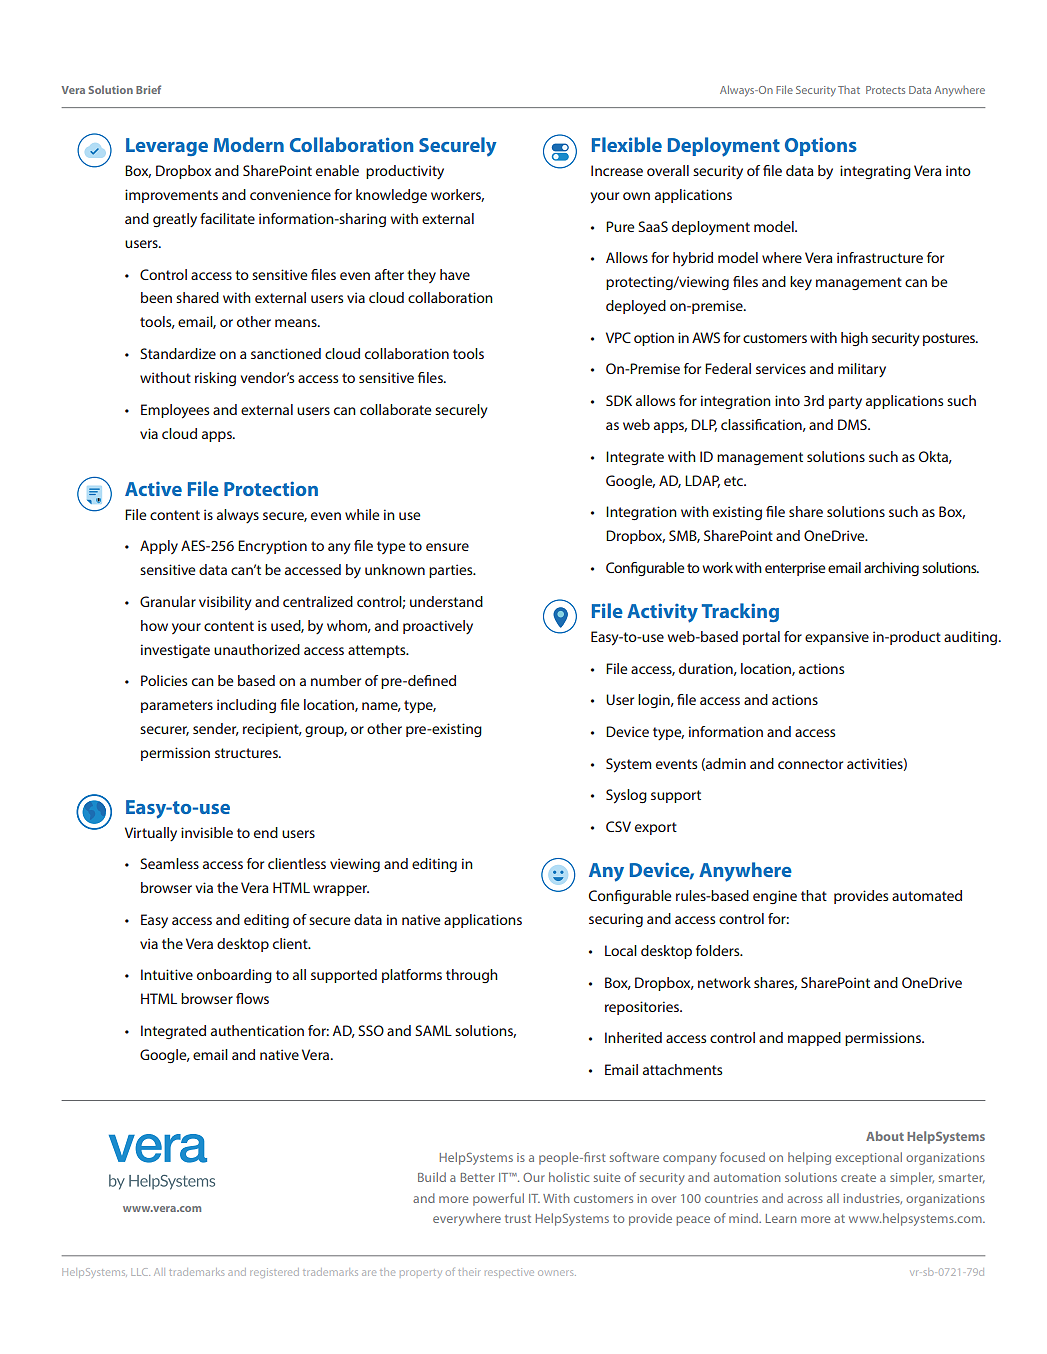  I want to click on invisible, so click(207, 832).
